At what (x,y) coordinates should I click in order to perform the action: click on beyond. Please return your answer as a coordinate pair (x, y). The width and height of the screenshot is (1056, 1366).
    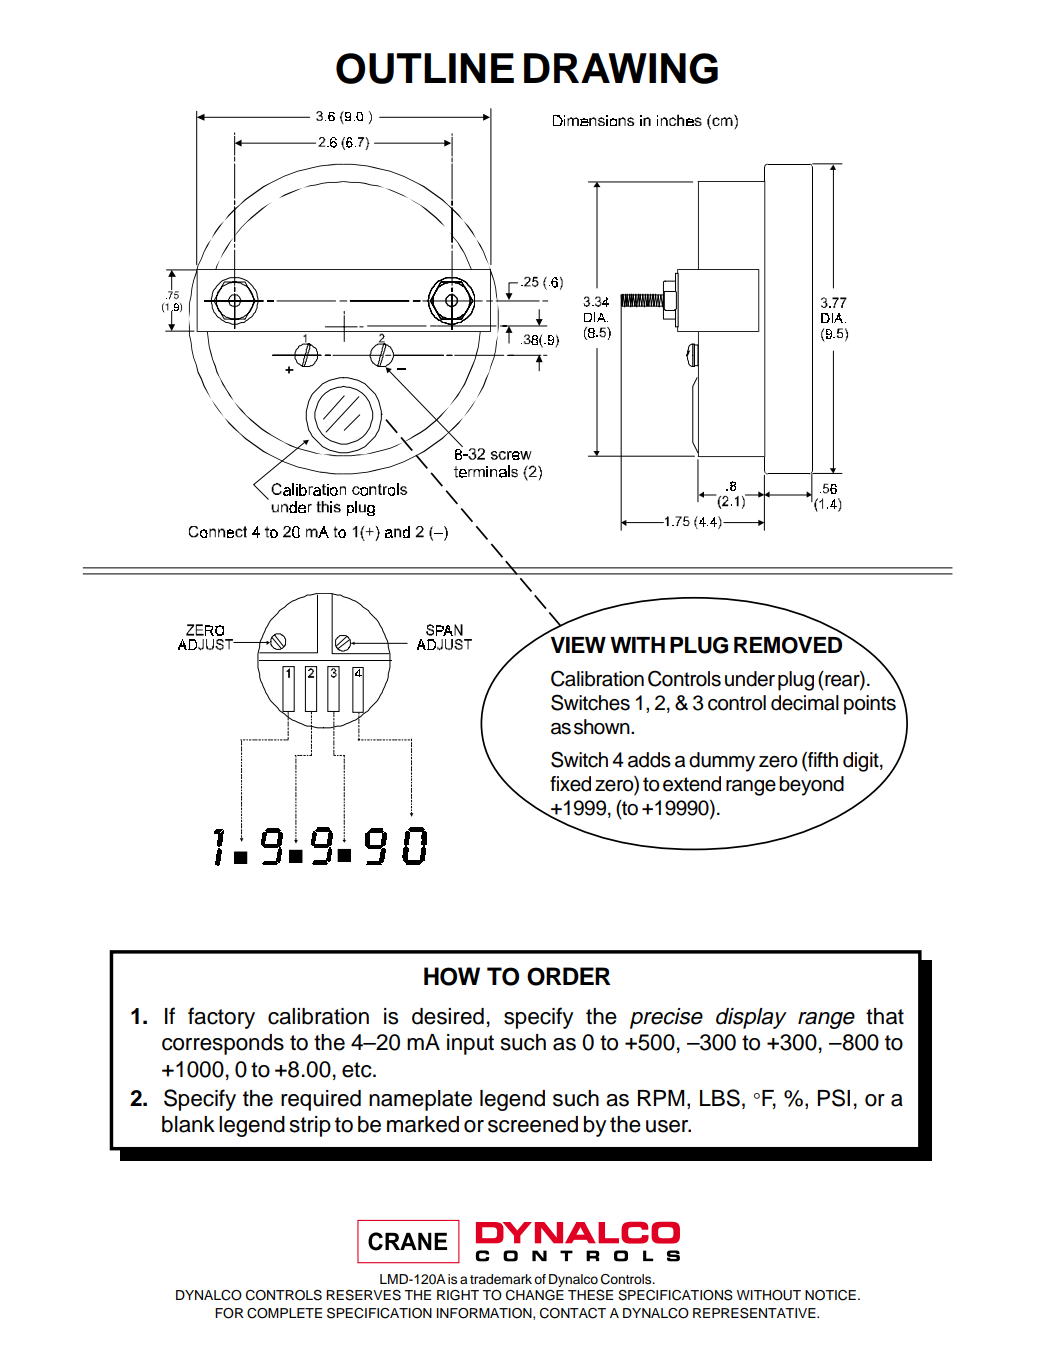
    Looking at the image, I should click on (811, 786).
